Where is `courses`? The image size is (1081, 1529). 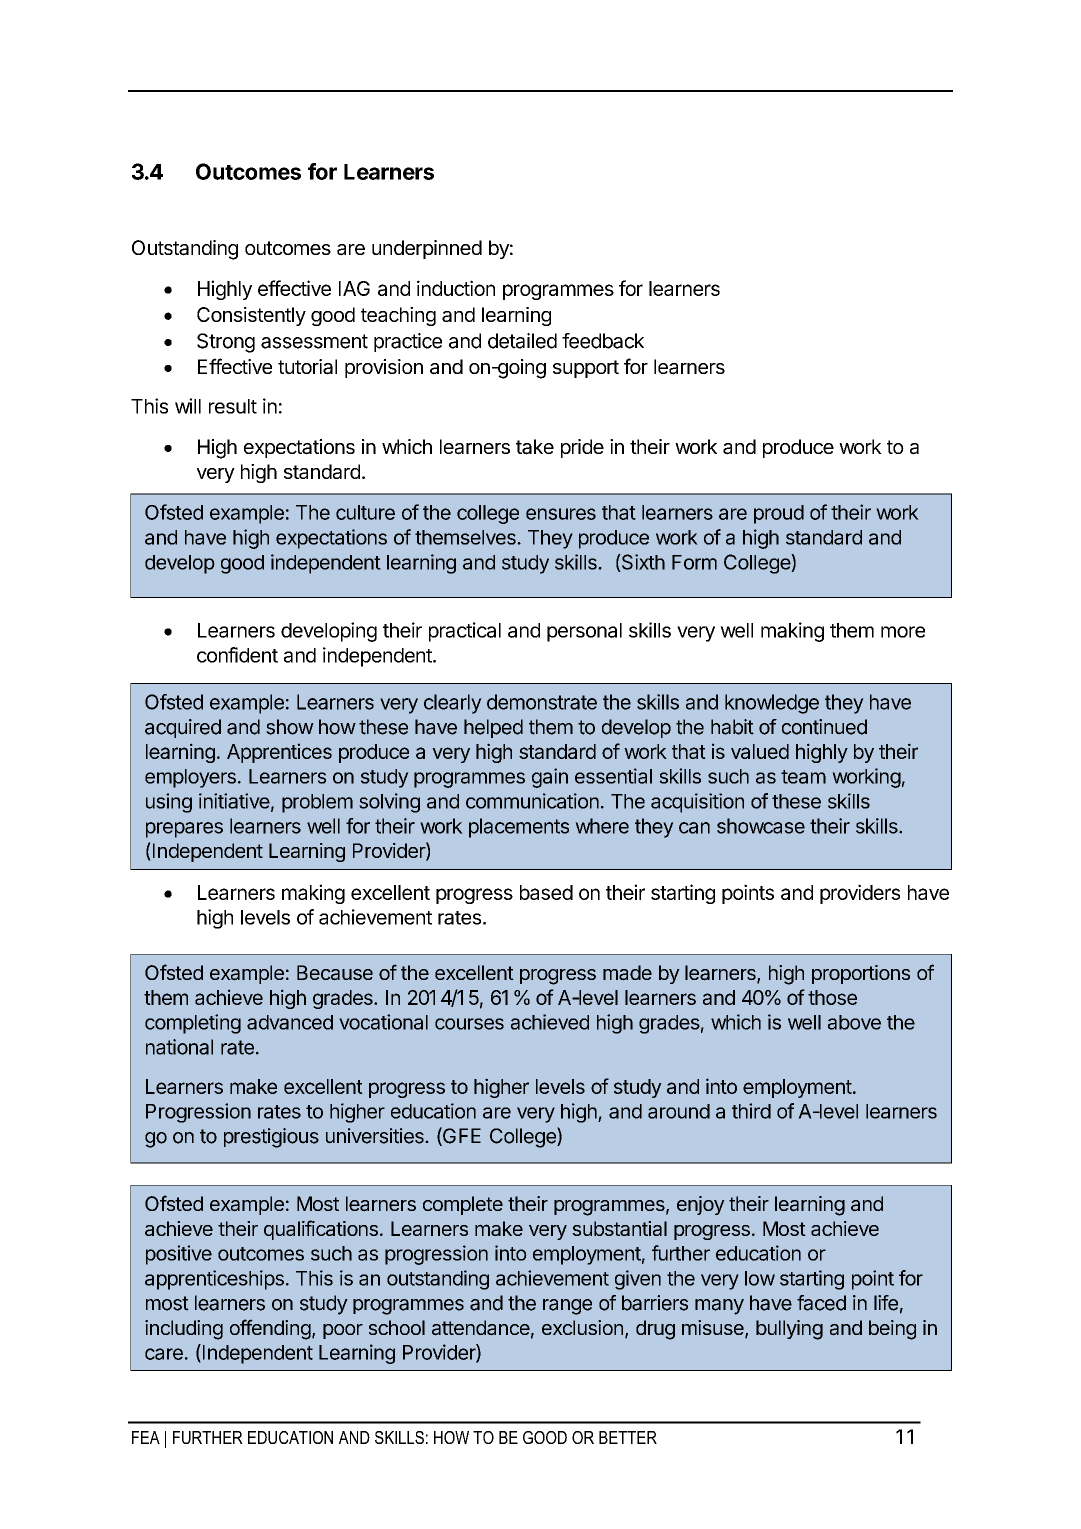
courses is located at coordinates (469, 1024).
